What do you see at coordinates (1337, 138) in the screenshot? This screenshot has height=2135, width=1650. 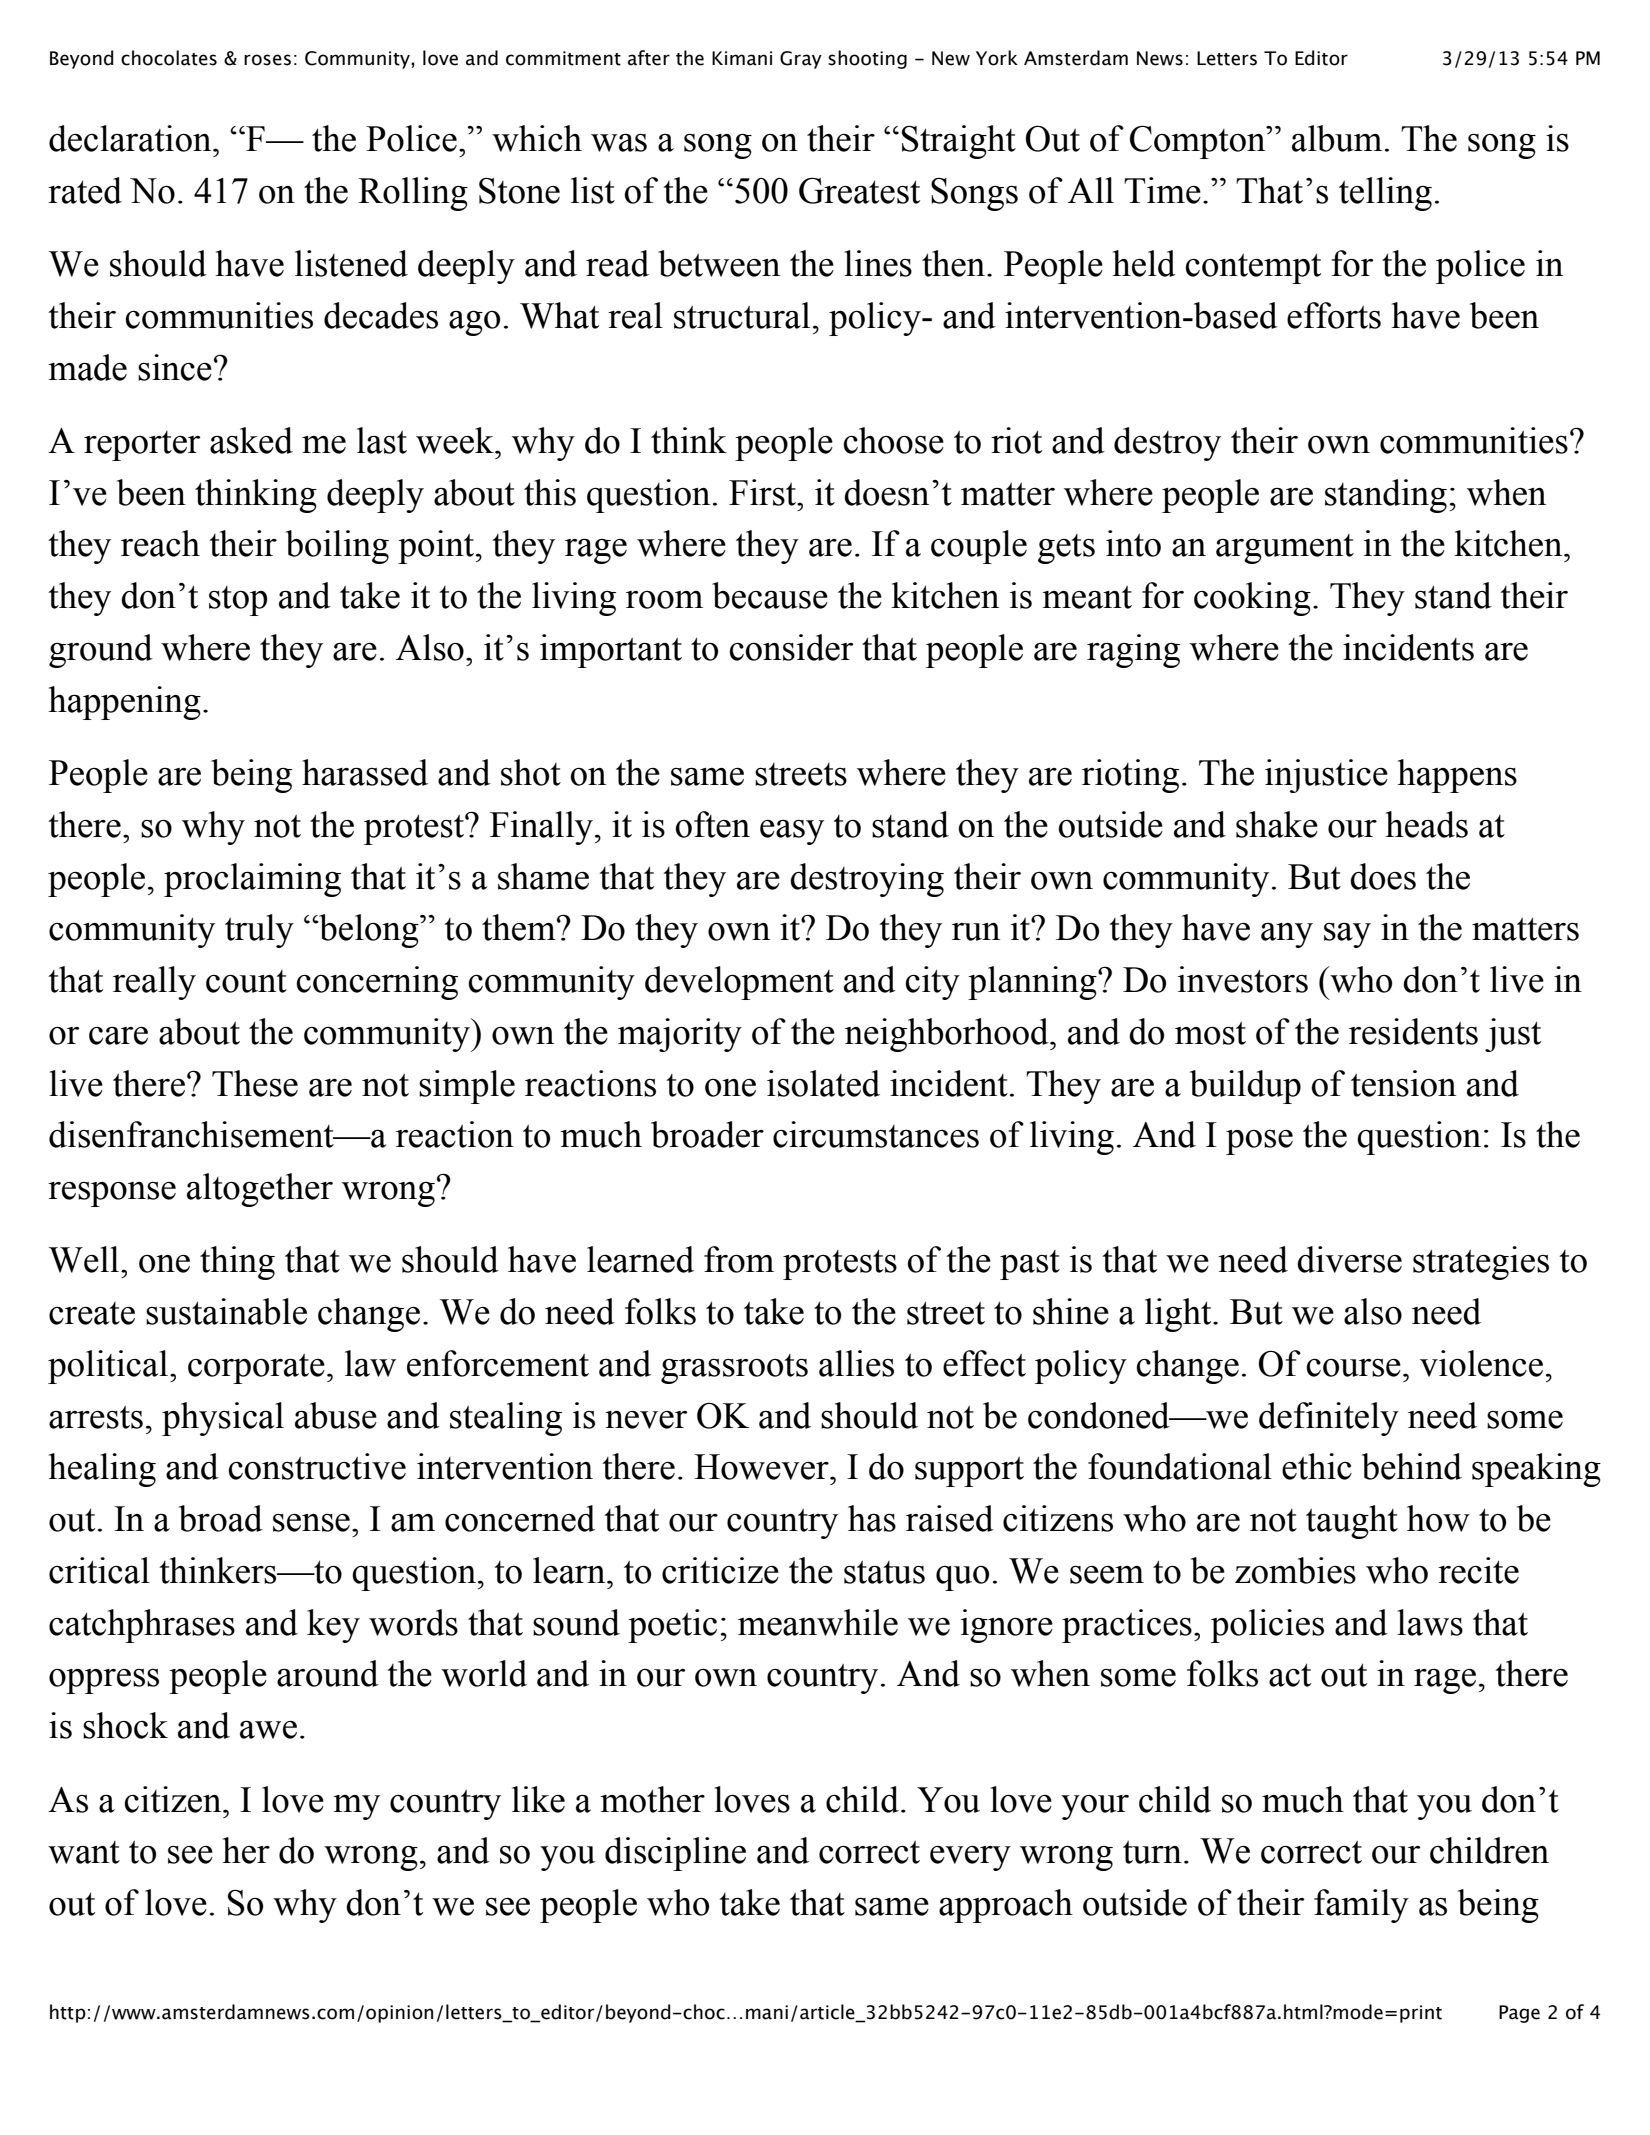 I see `album` at bounding box center [1337, 138].
